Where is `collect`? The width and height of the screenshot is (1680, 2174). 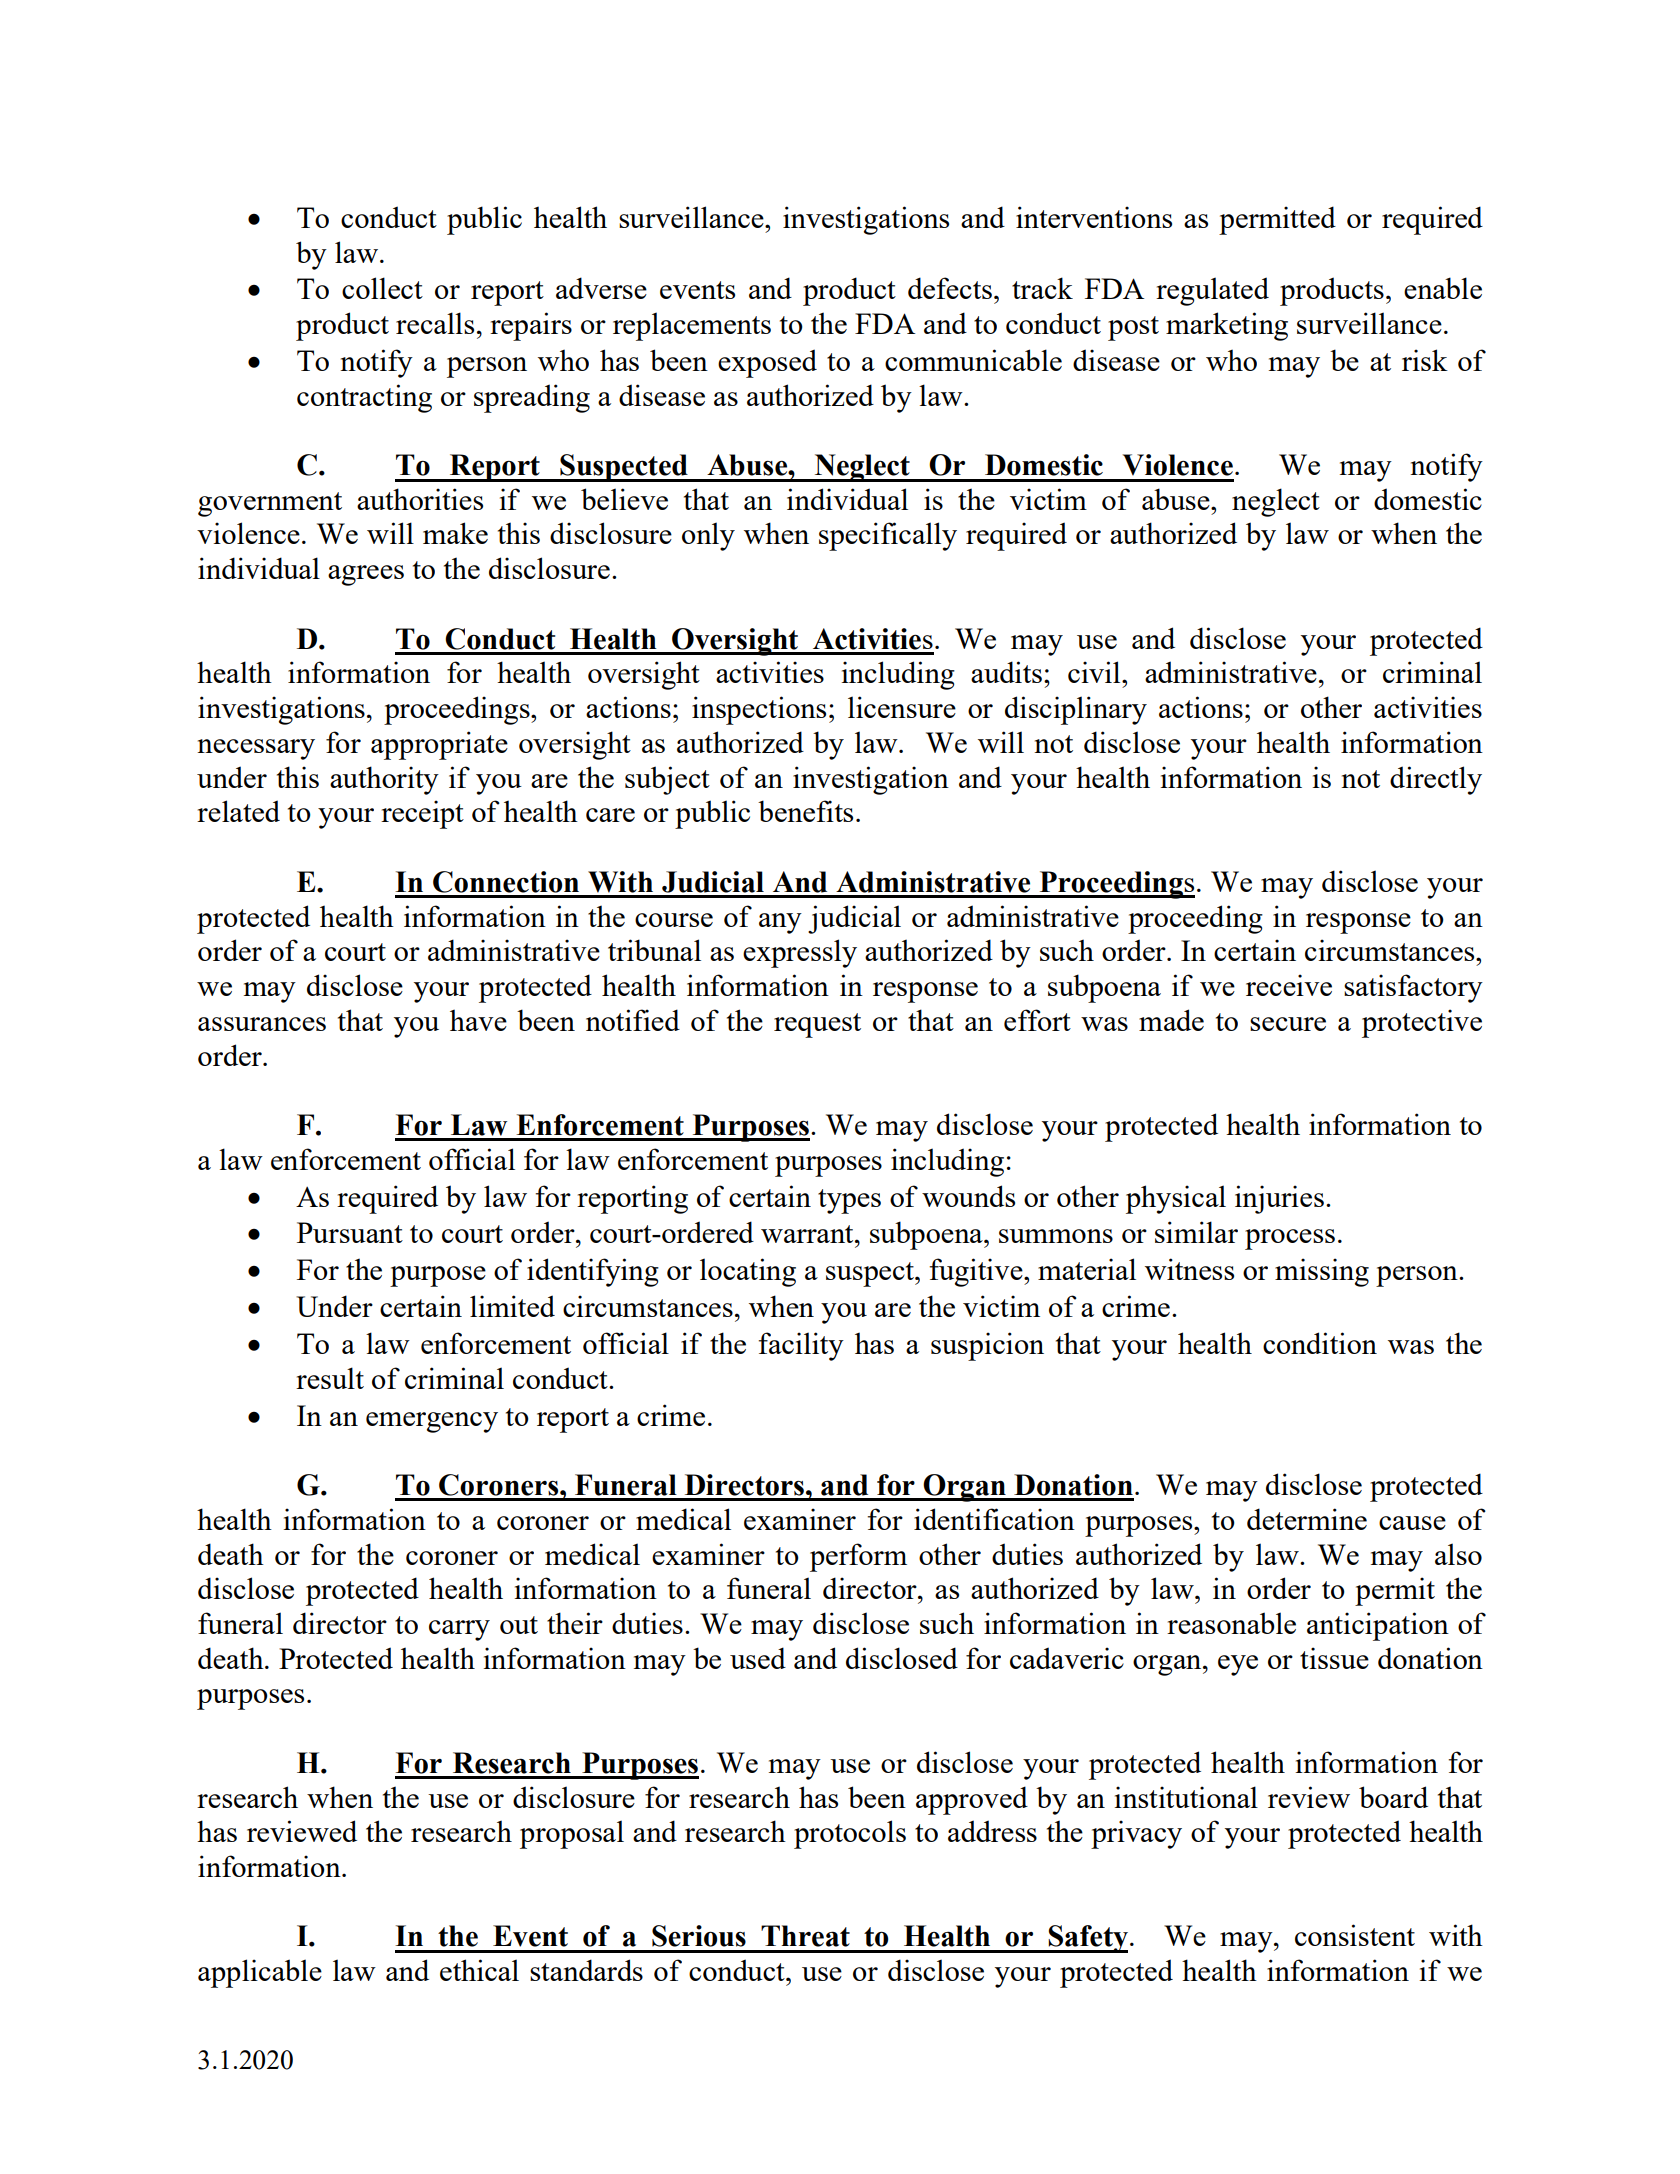
collect is located at coordinates (382, 288).
